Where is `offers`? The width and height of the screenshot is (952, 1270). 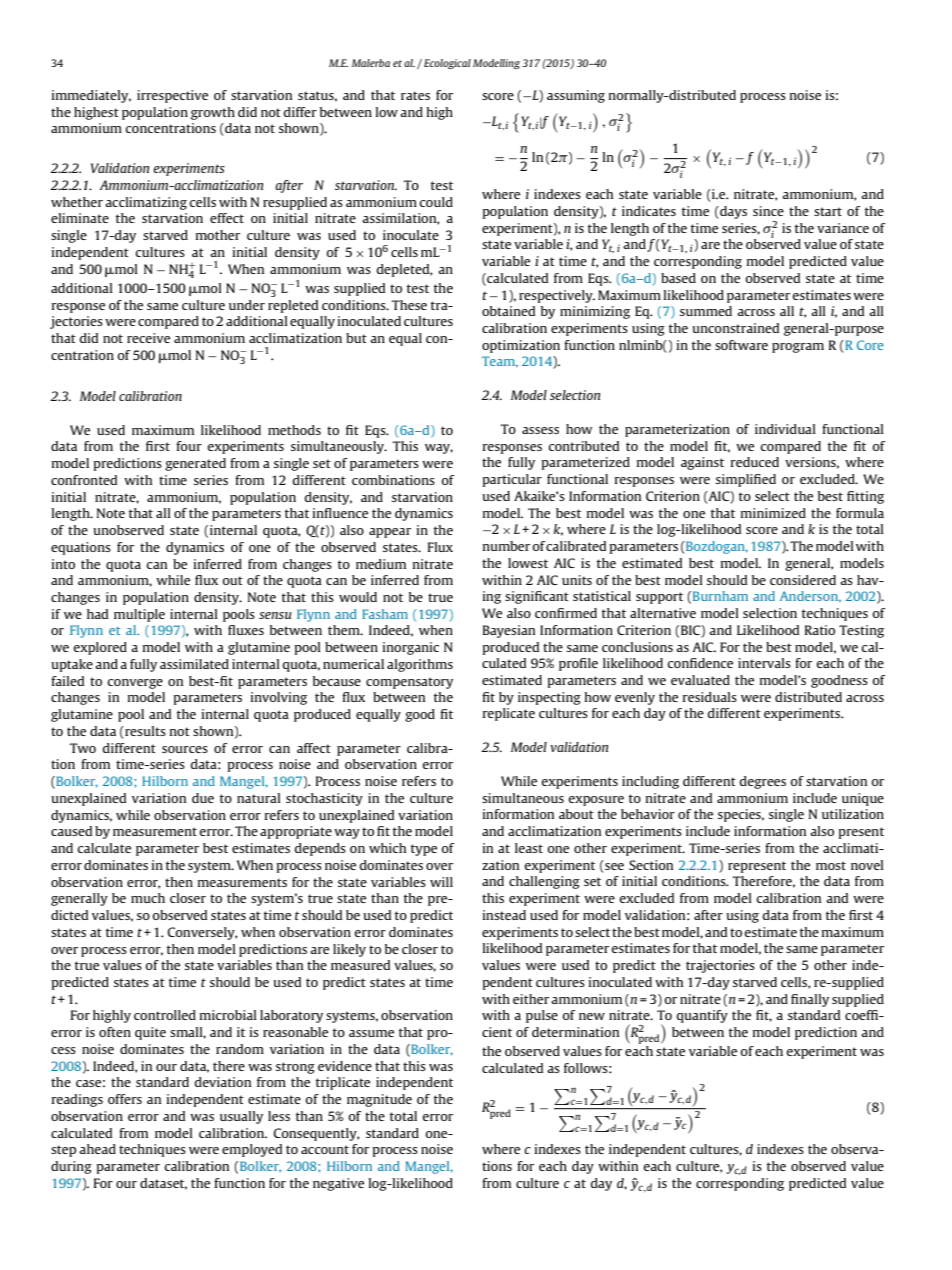 offers is located at coordinates (125, 1099).
